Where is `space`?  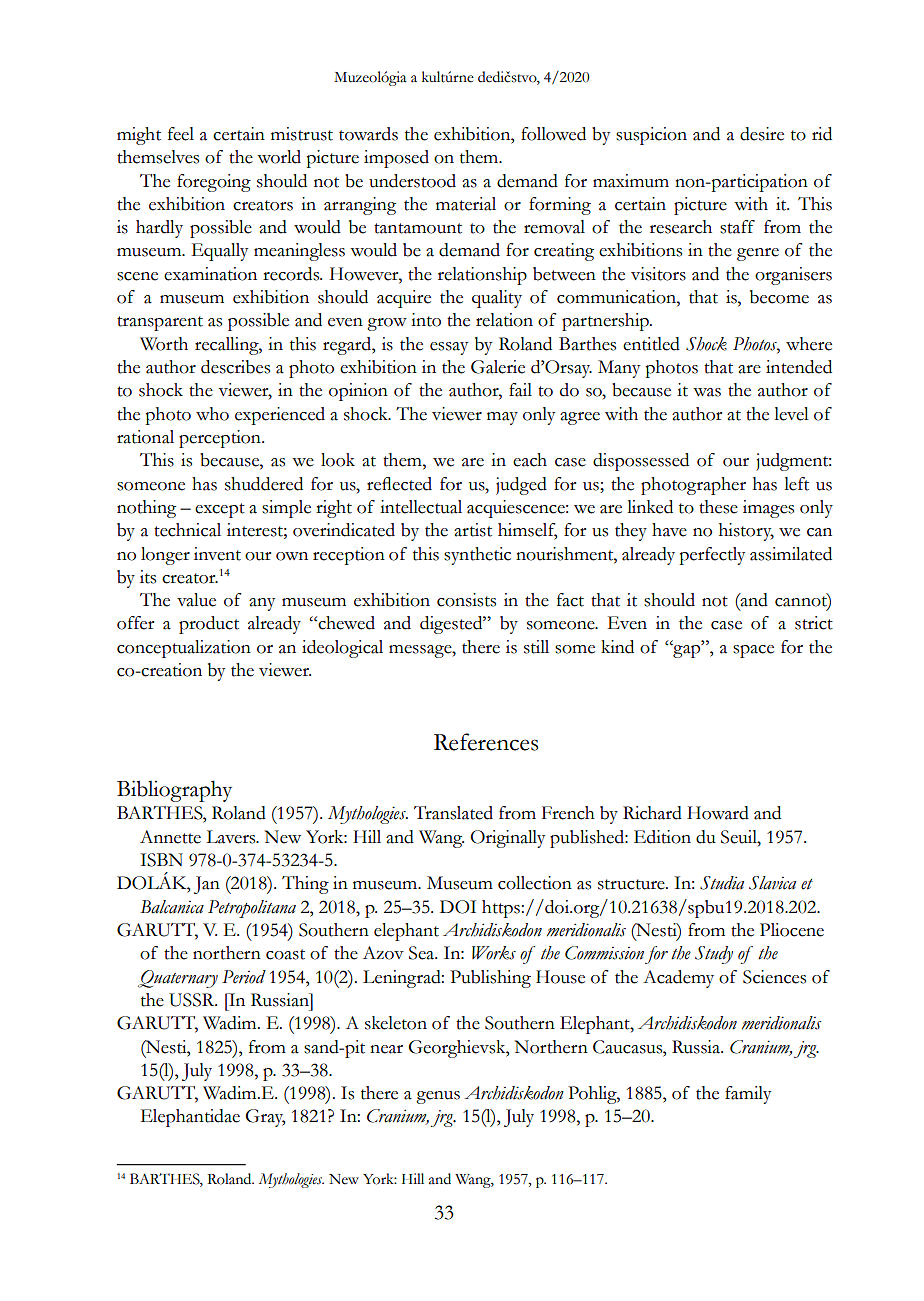 space is located at coordinates (753, 651).
